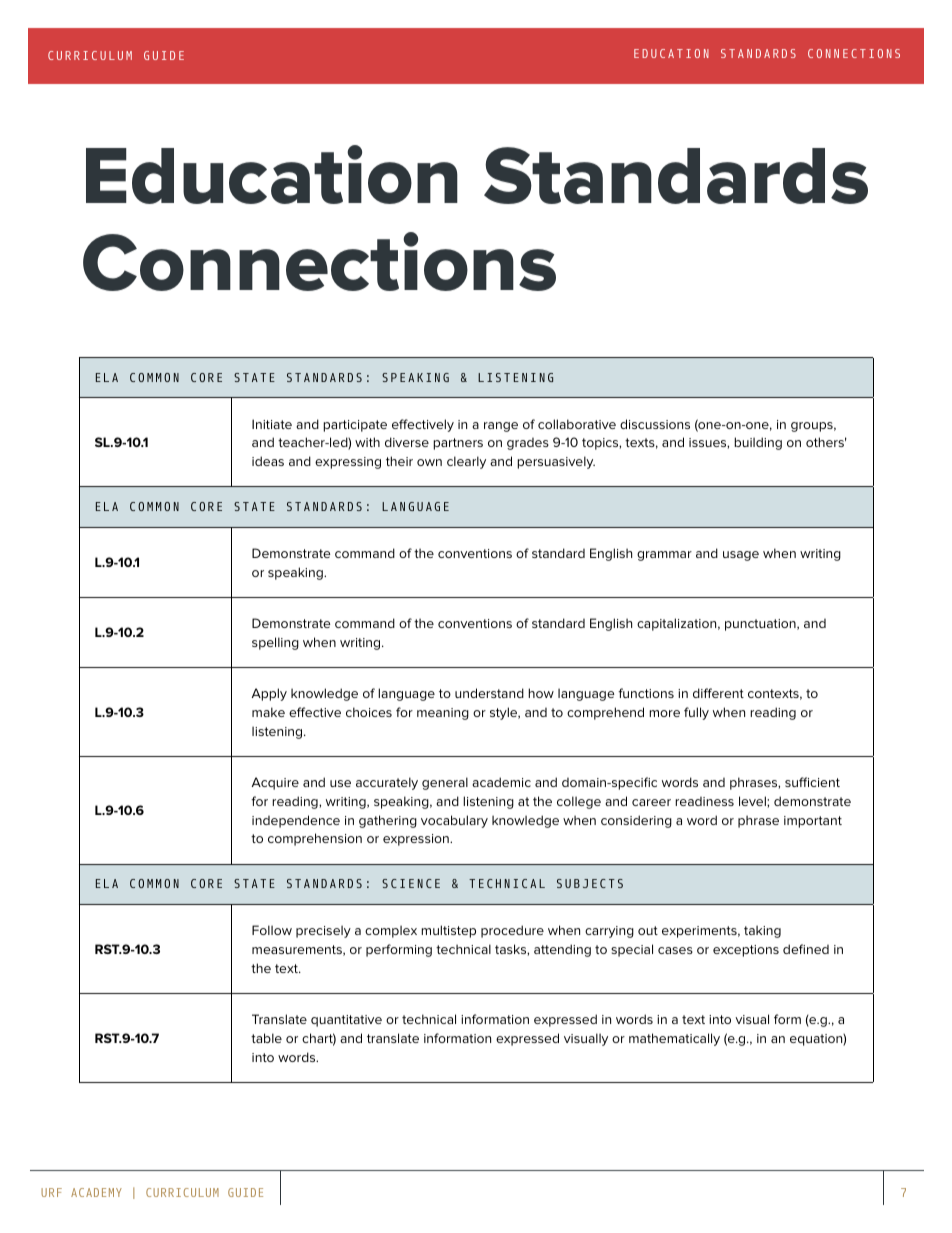  Describe the element at coordinates (268, 461) in the screenshot. I see `ideas` at that location.
